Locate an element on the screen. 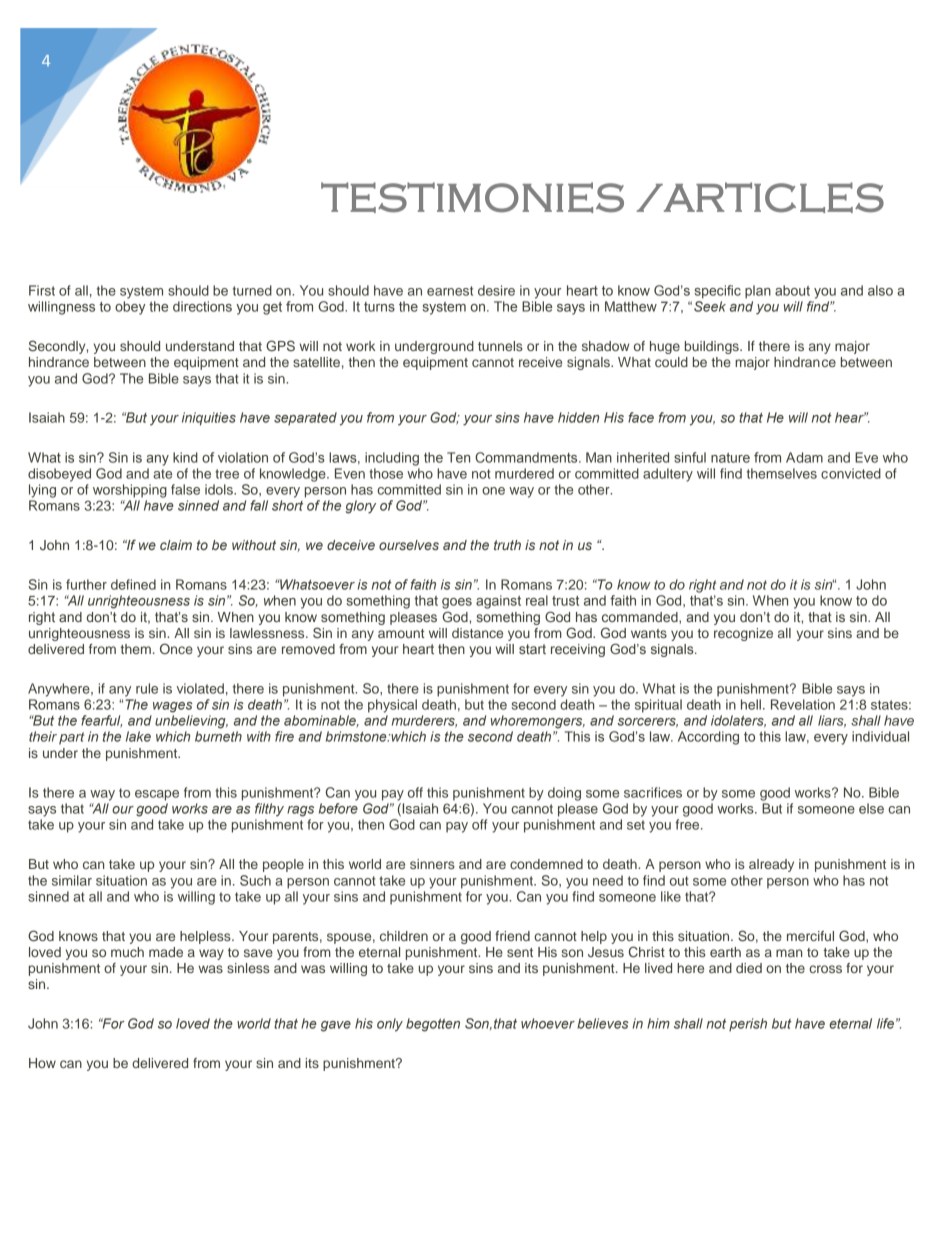 The height and width of the screenshot is (1233, 952). receive is located at coordinates (540, 362).
